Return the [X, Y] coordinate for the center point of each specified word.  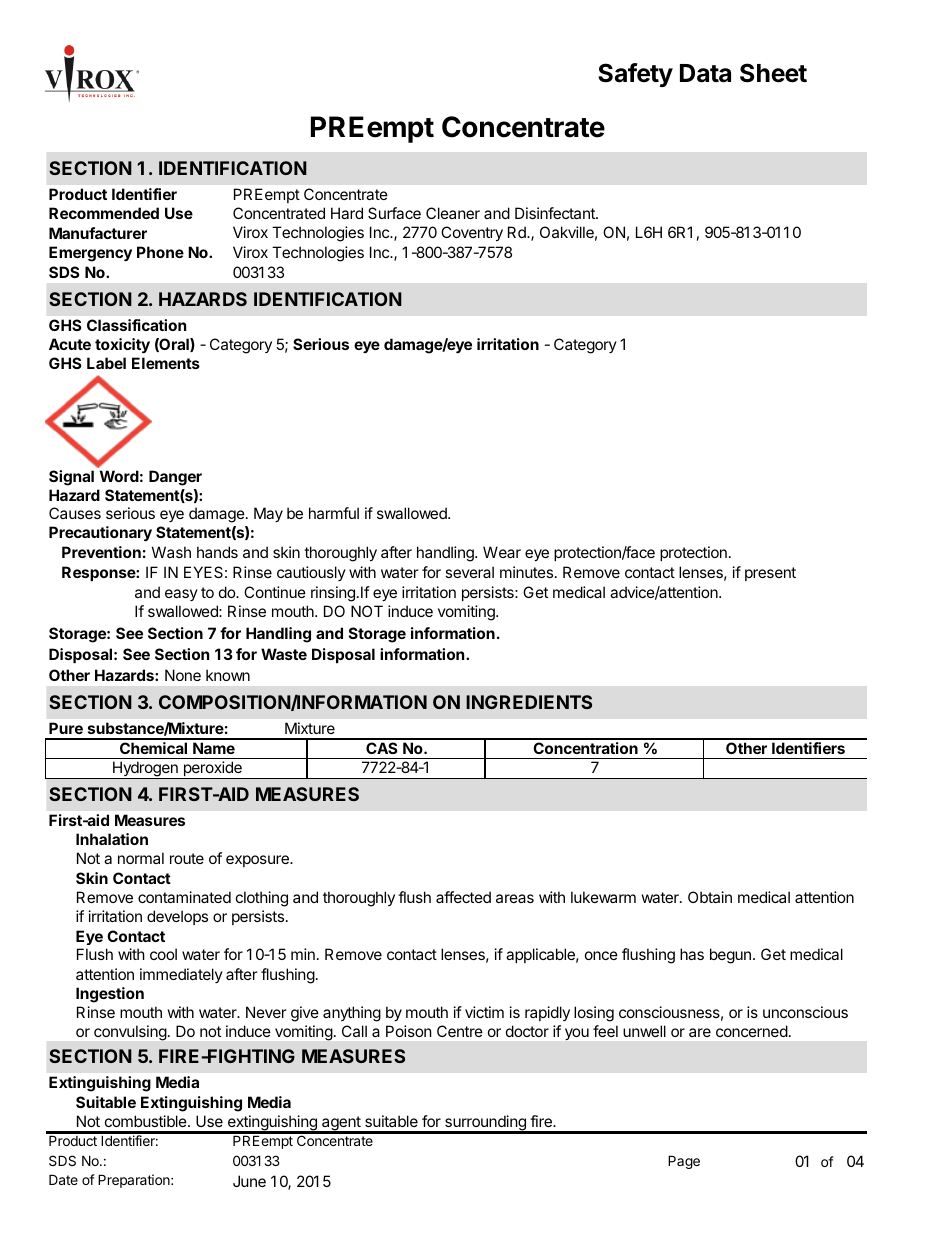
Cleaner [453, 213]
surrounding [485, 1124]
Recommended [104, 213]
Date [63, 1179]
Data [705, 73]
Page [684, 1162]
